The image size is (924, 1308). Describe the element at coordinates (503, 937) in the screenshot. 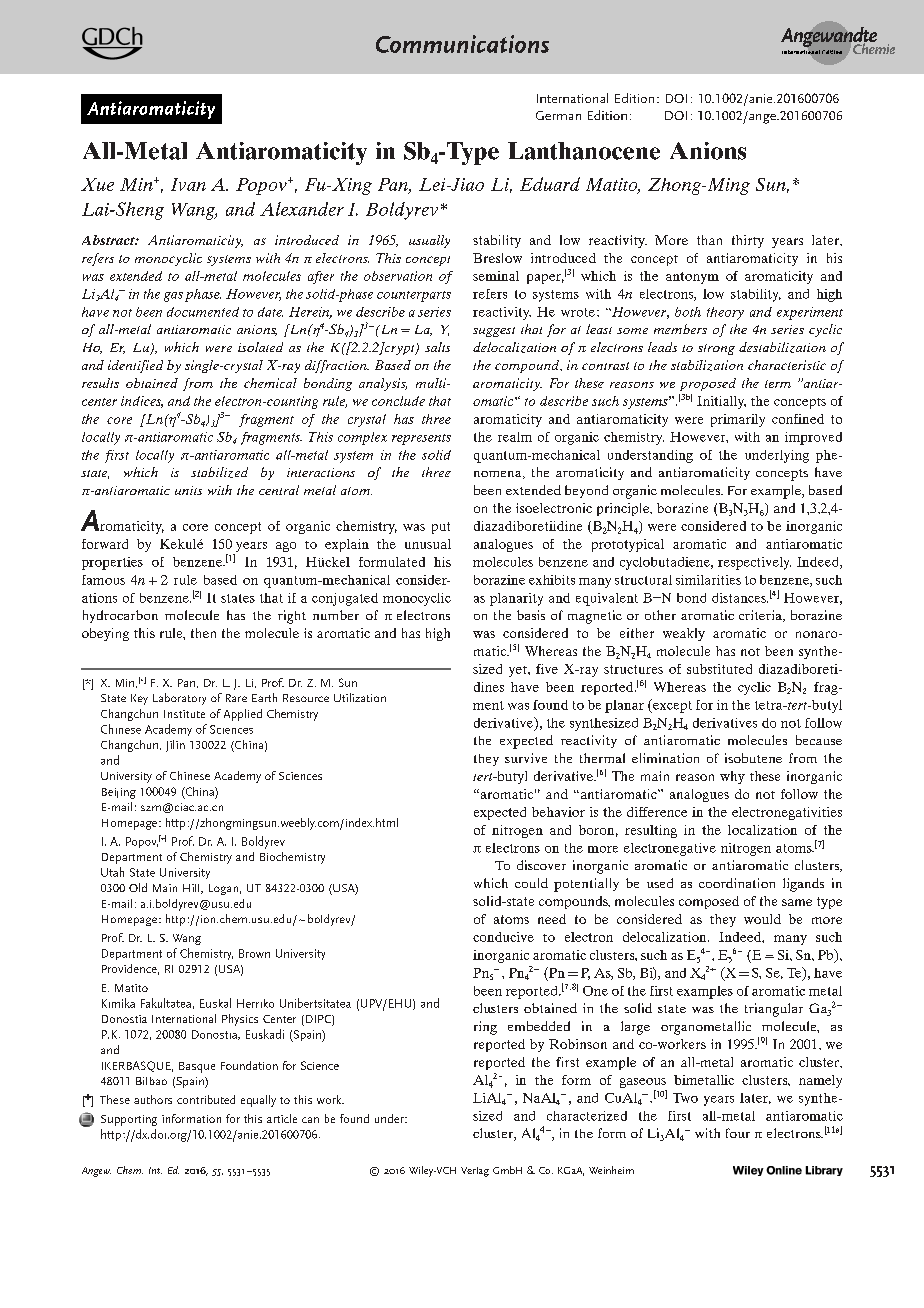

I see `conducive` at that location.
